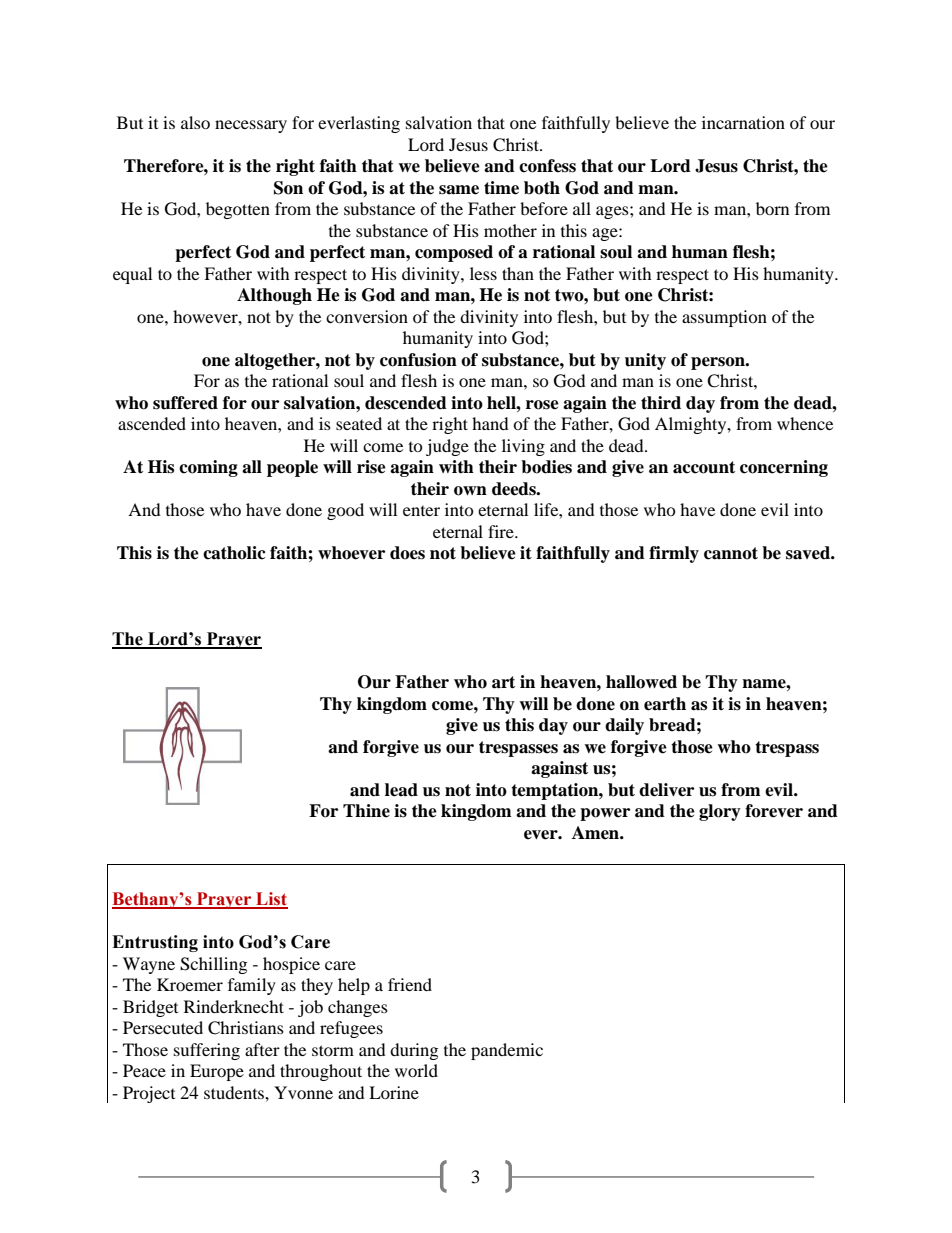 The width and height of the screenshot is (952, 1233). I want to click on pandemic, so click(507, 1051).
